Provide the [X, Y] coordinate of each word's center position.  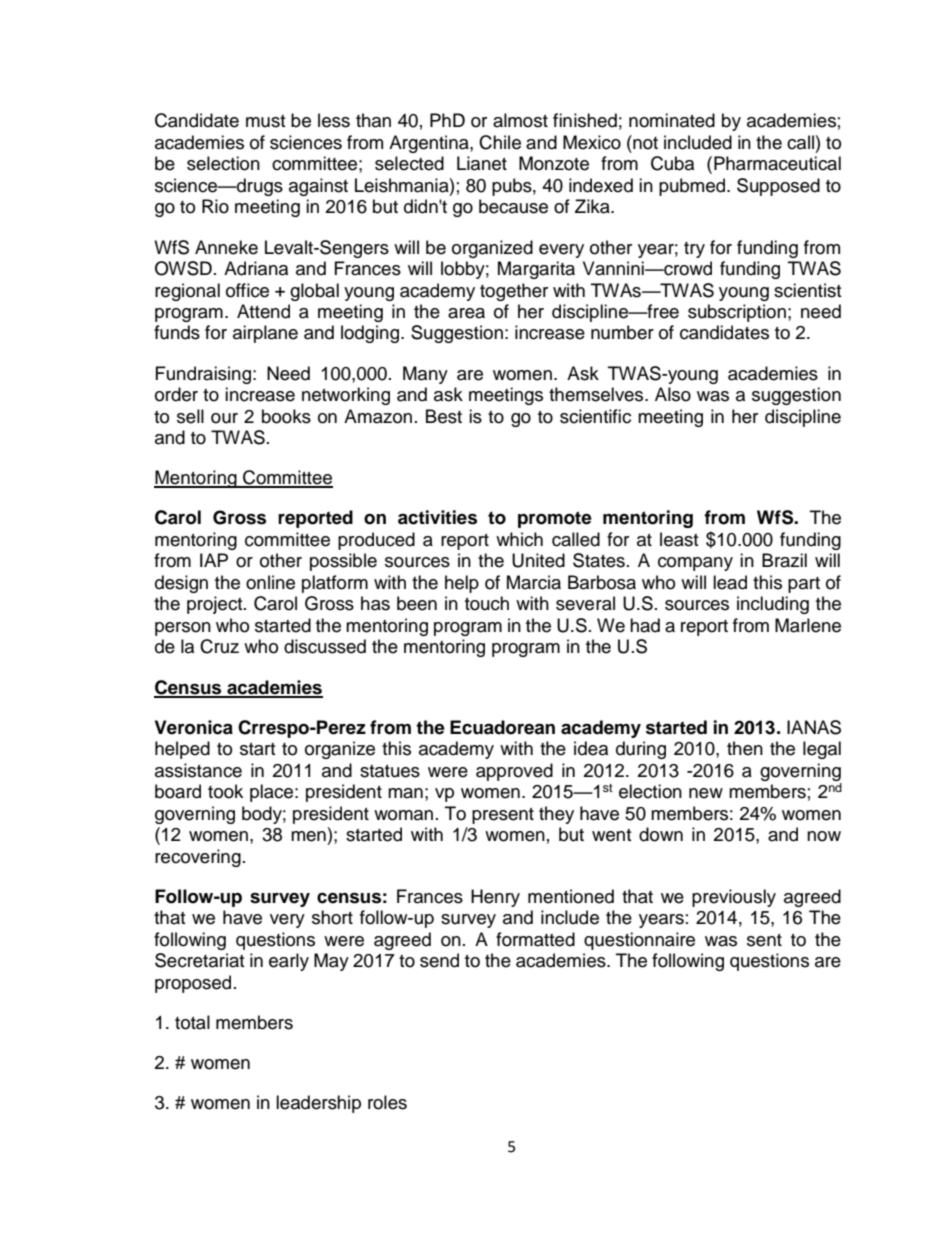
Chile [500, 142]
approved [514, 772]
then [745, 748]
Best [444, 416]
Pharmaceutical [777, 163]
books [286, 416]
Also [673, 394]
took [225, 791]
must [265, 121]
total [192, 1022]
